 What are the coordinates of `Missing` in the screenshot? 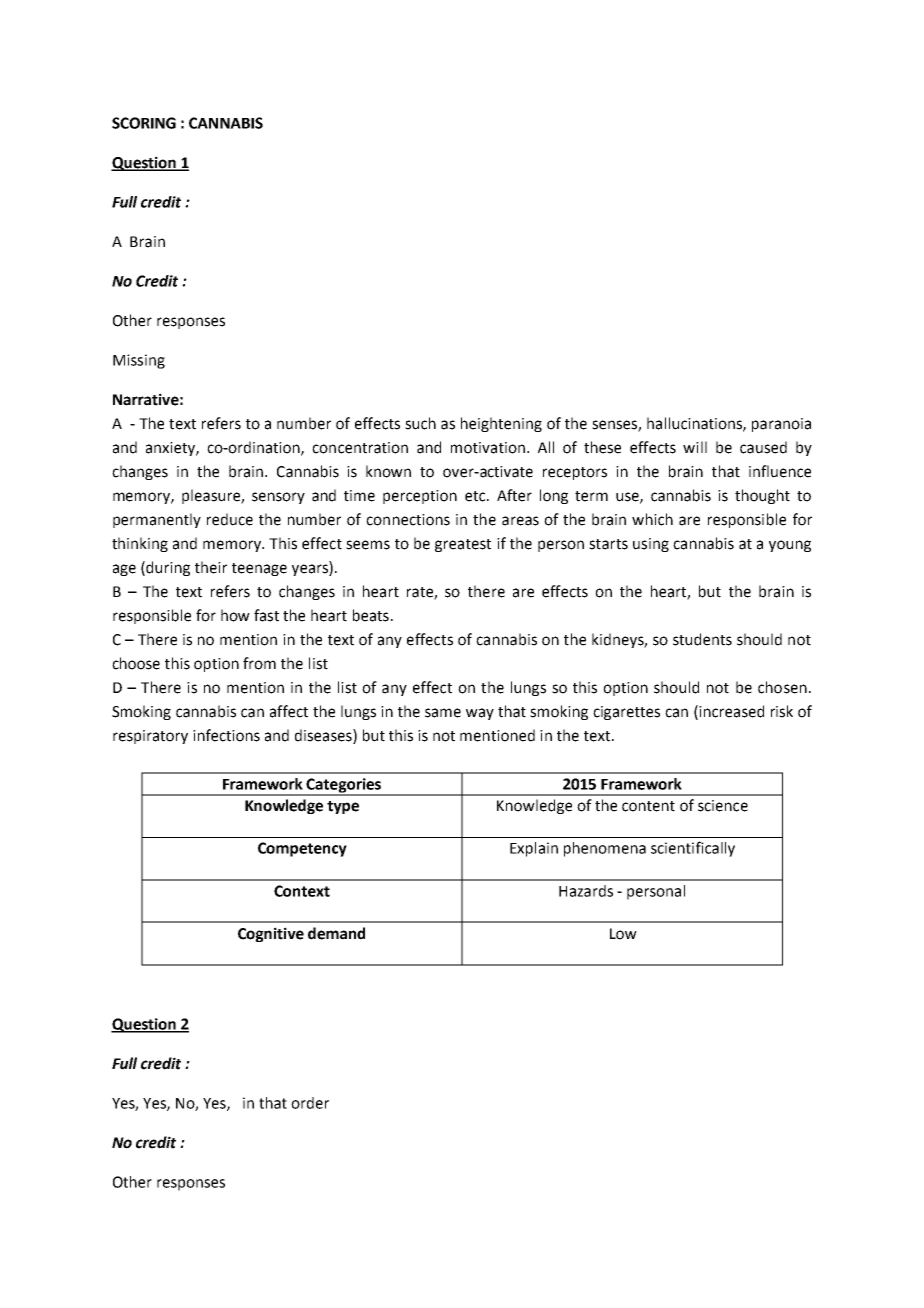 It's located at (139, 361).
